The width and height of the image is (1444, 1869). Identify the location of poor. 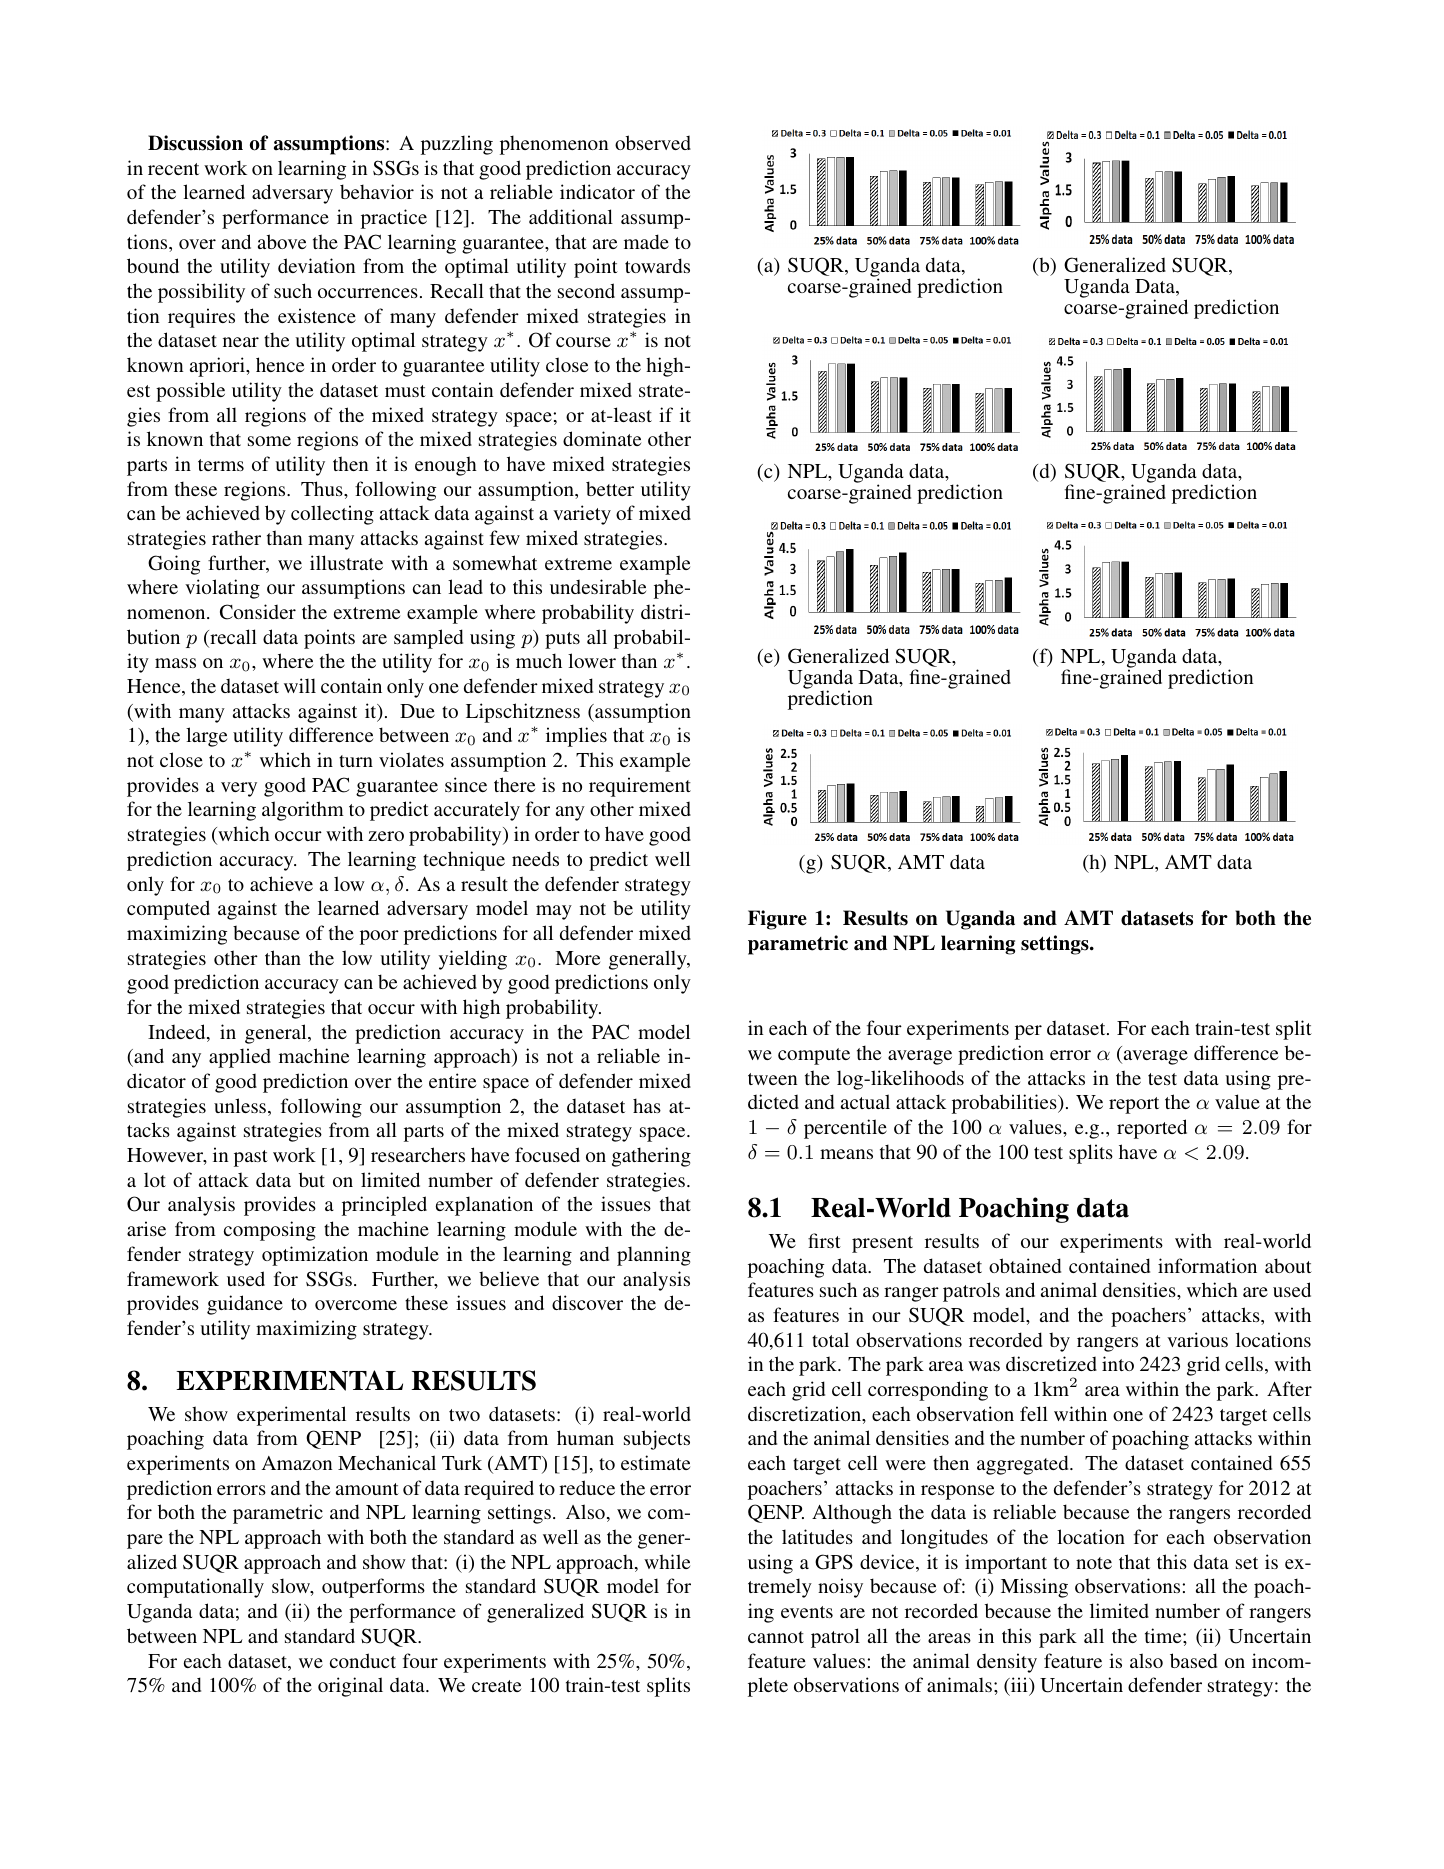
(379, 937).
